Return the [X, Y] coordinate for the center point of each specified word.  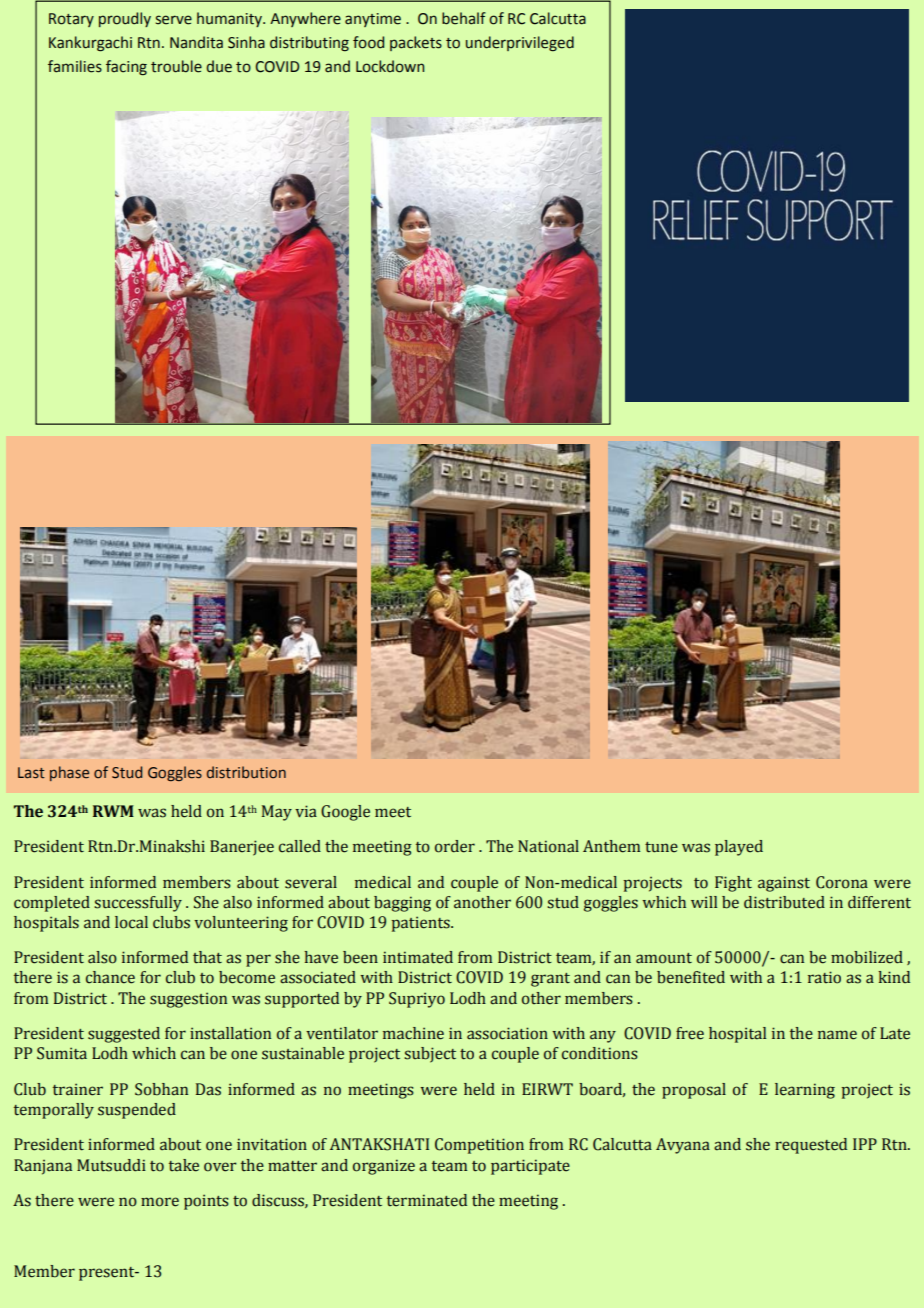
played [739, 848]
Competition [479, 1146]
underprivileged [520, 44]
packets [416, 43]
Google [345, 813]
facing [126, 68]
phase [69, 773]
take [184, 1165]
